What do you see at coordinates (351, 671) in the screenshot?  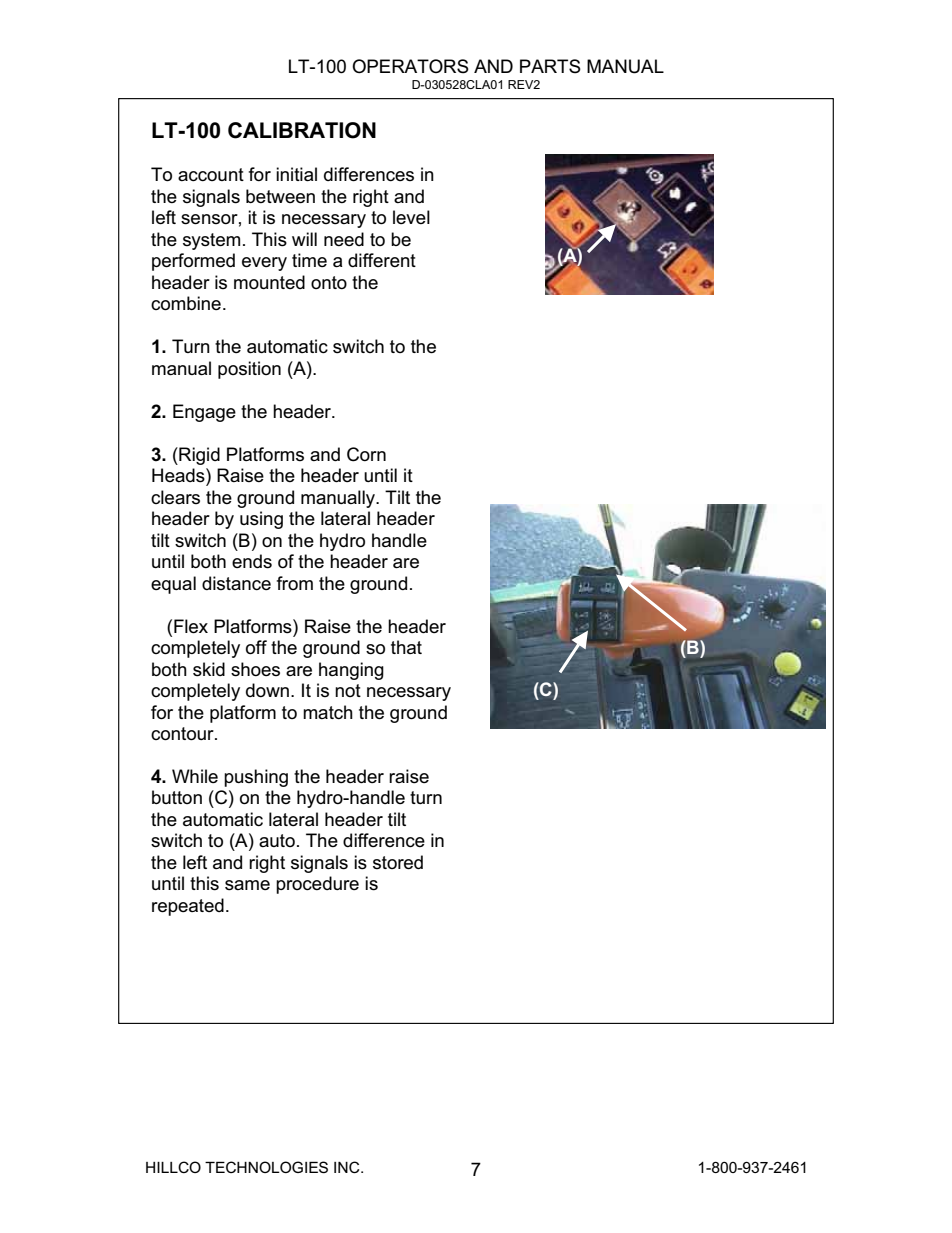 I see `hanging` at bounding box center [351, 671].
